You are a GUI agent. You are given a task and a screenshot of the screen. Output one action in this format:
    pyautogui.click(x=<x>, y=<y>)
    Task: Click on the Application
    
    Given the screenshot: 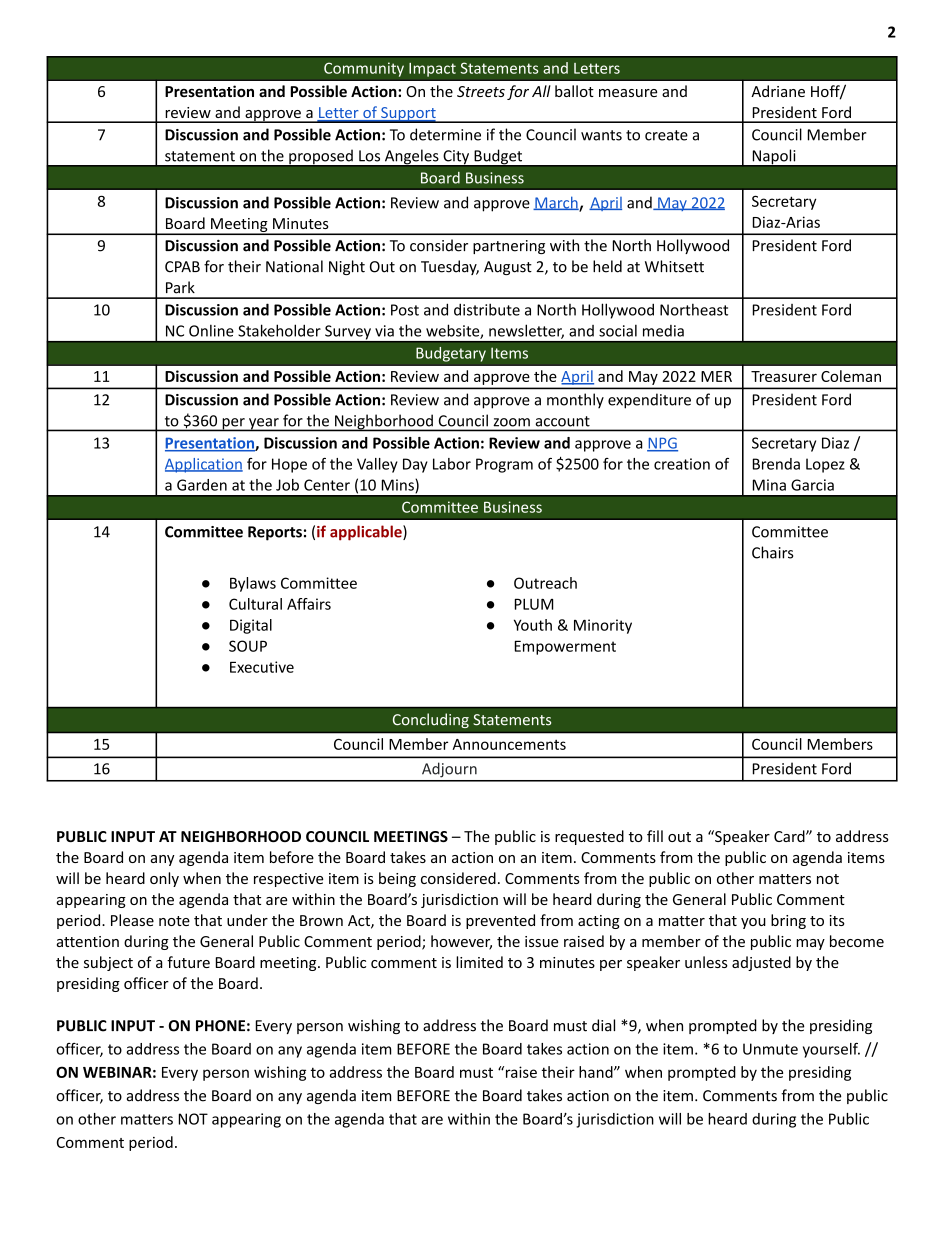 What is the action you would take?
    pyautogui.click(x=204, y=465)
